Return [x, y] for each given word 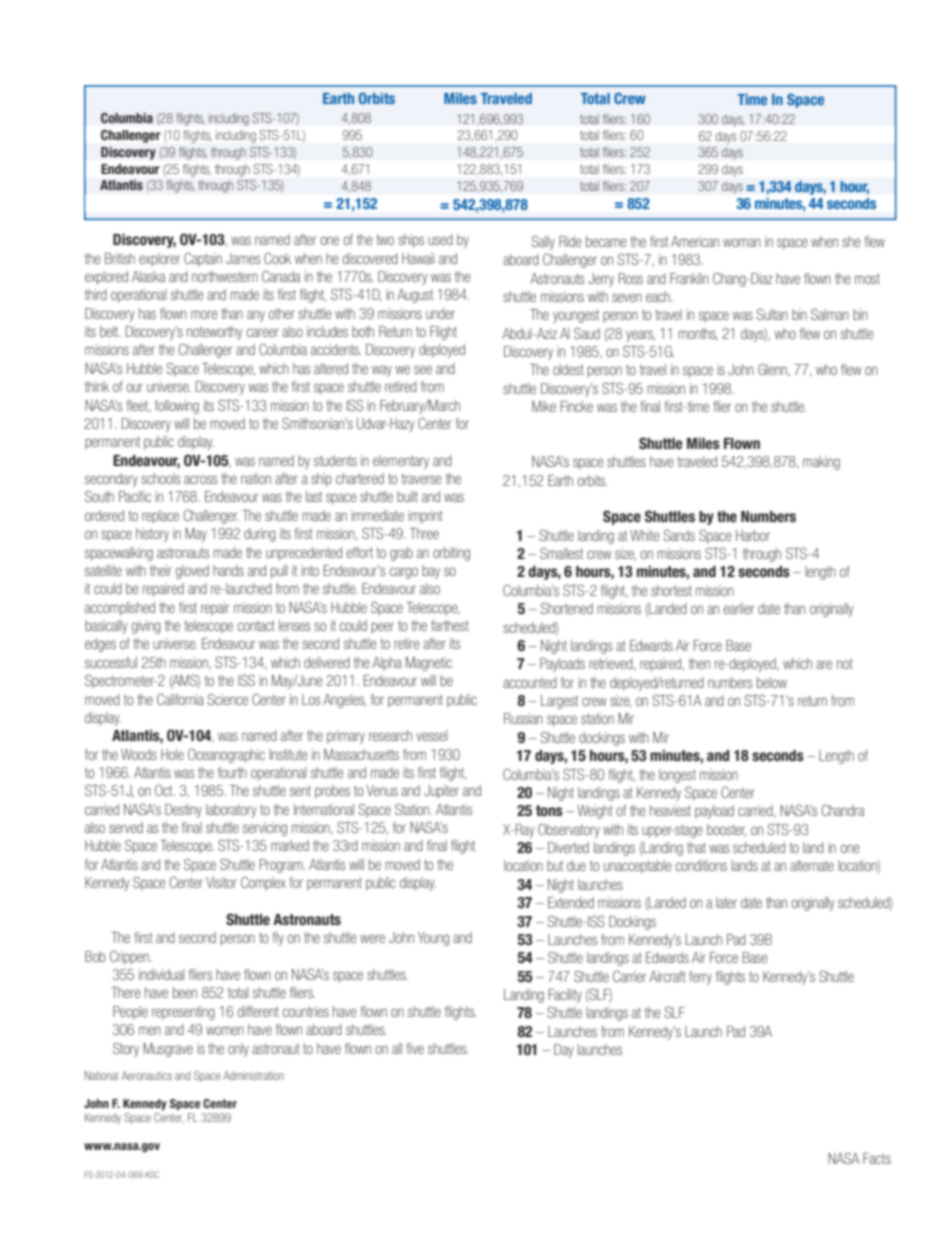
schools [160, 478]
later [726, 902]
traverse [421, 478]
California [180, 699]
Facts [877, 1158]
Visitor [221, 882]
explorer [159, 260]
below [772, 682]
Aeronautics [146, 1075]
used [440, 239]
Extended [571, 902]
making [821, 463]
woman [742, 242]
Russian [523, 718]
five [415, 1048]
